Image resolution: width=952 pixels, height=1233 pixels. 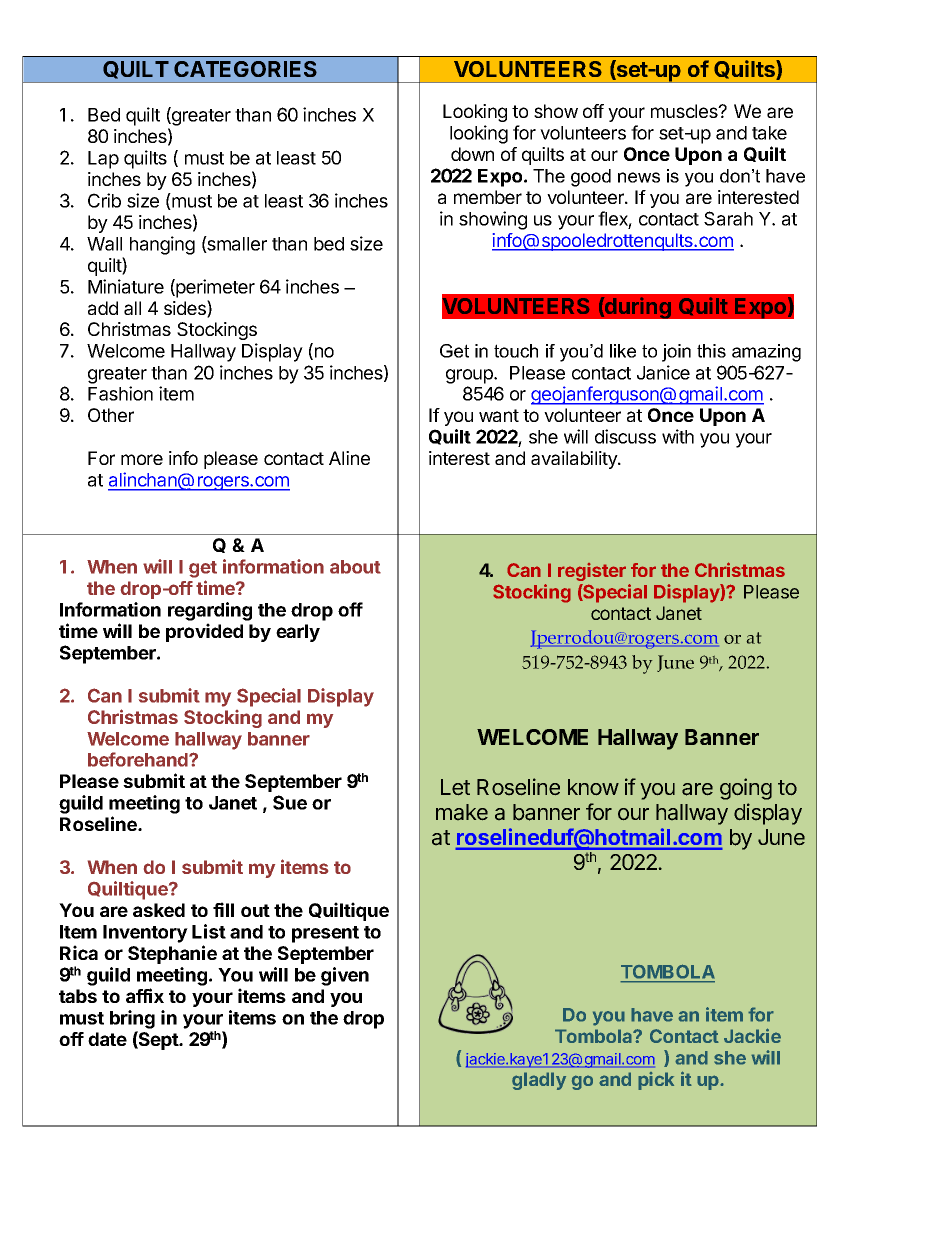 I want to click on Let, so click(x=455, y=787).
